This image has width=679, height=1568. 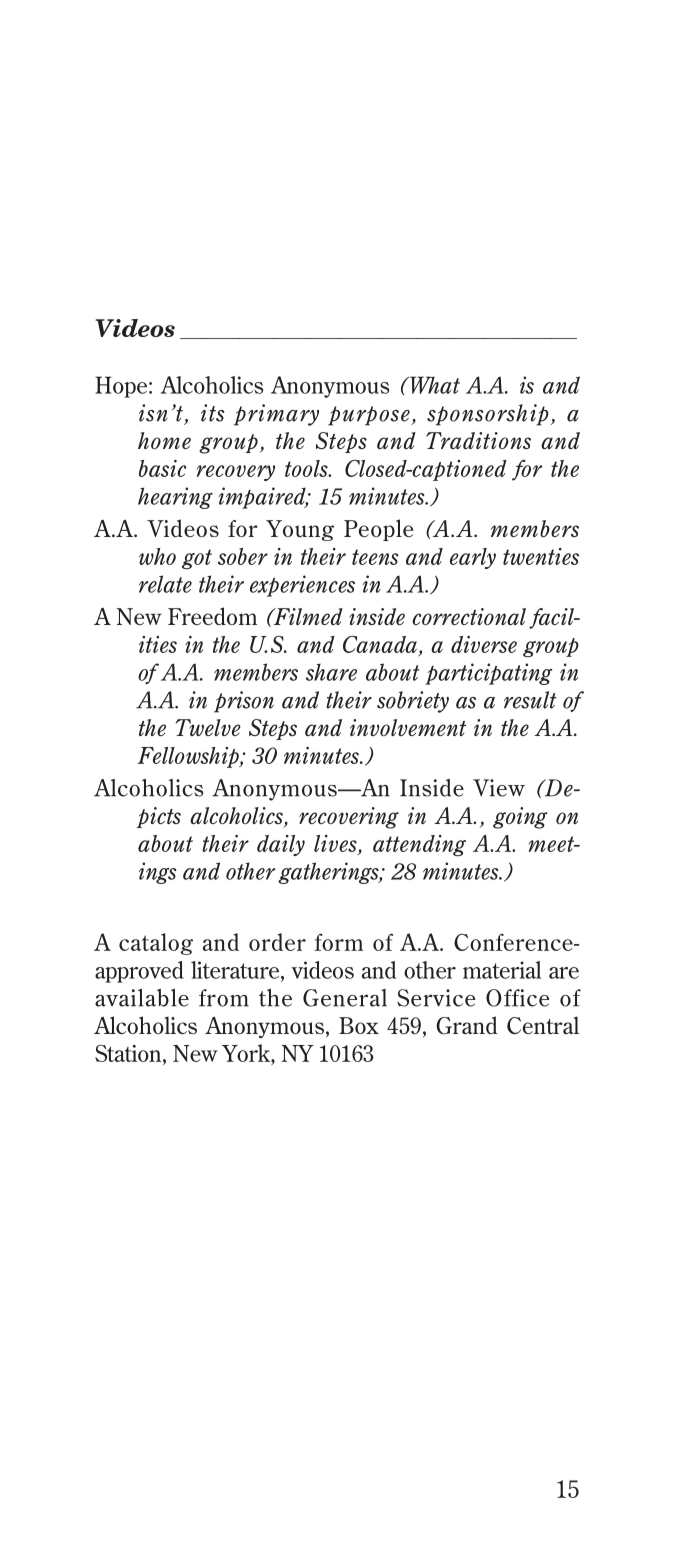 What do you see at coordinates (473, 558) in the image?
I see `early` at bounding box center [473, 558].
